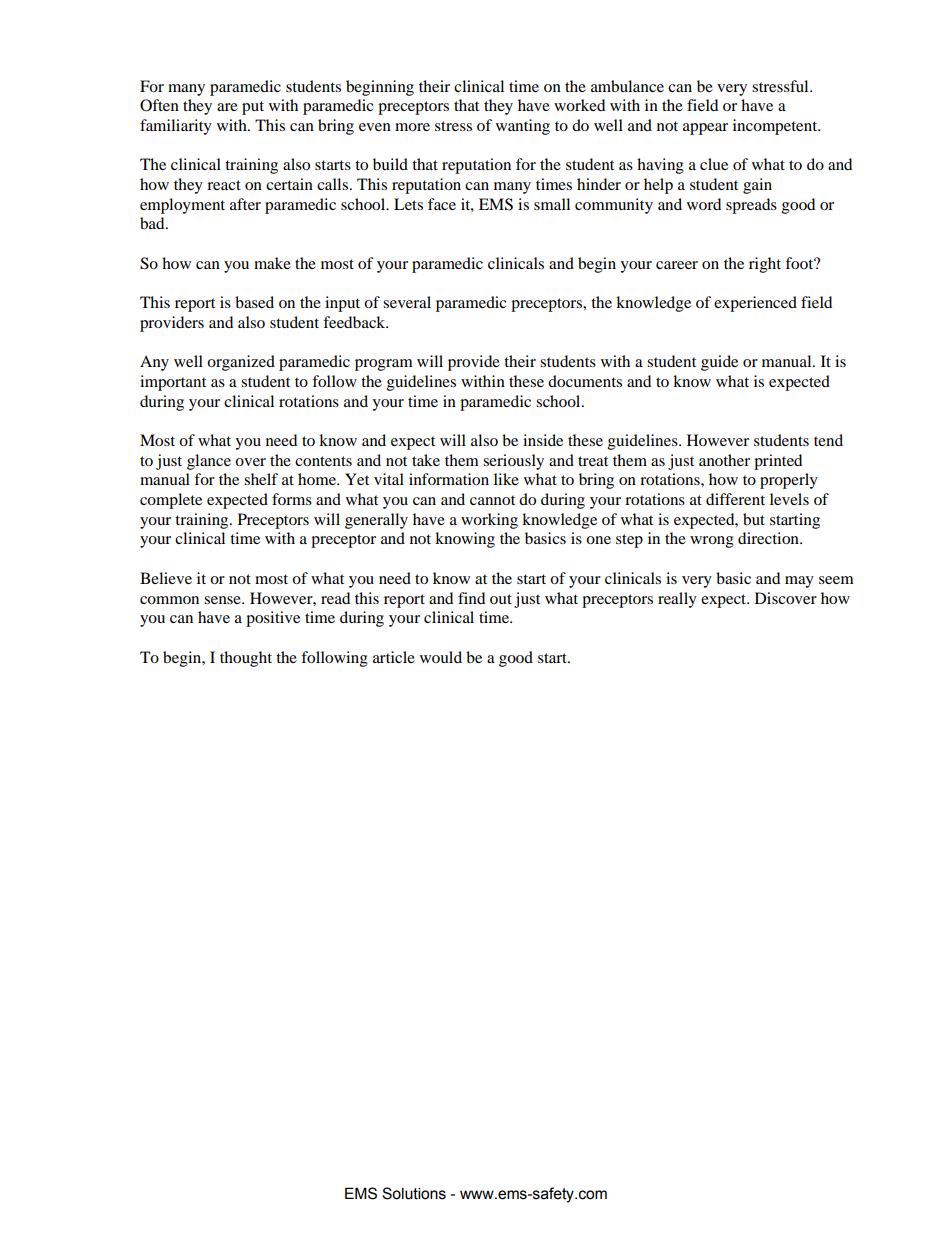 The height and width of the screenshot is (1233, 952). What do you see at coordinates (246, 659) in the screenshot?
I see `thought` at bounding box center [246, 659].
